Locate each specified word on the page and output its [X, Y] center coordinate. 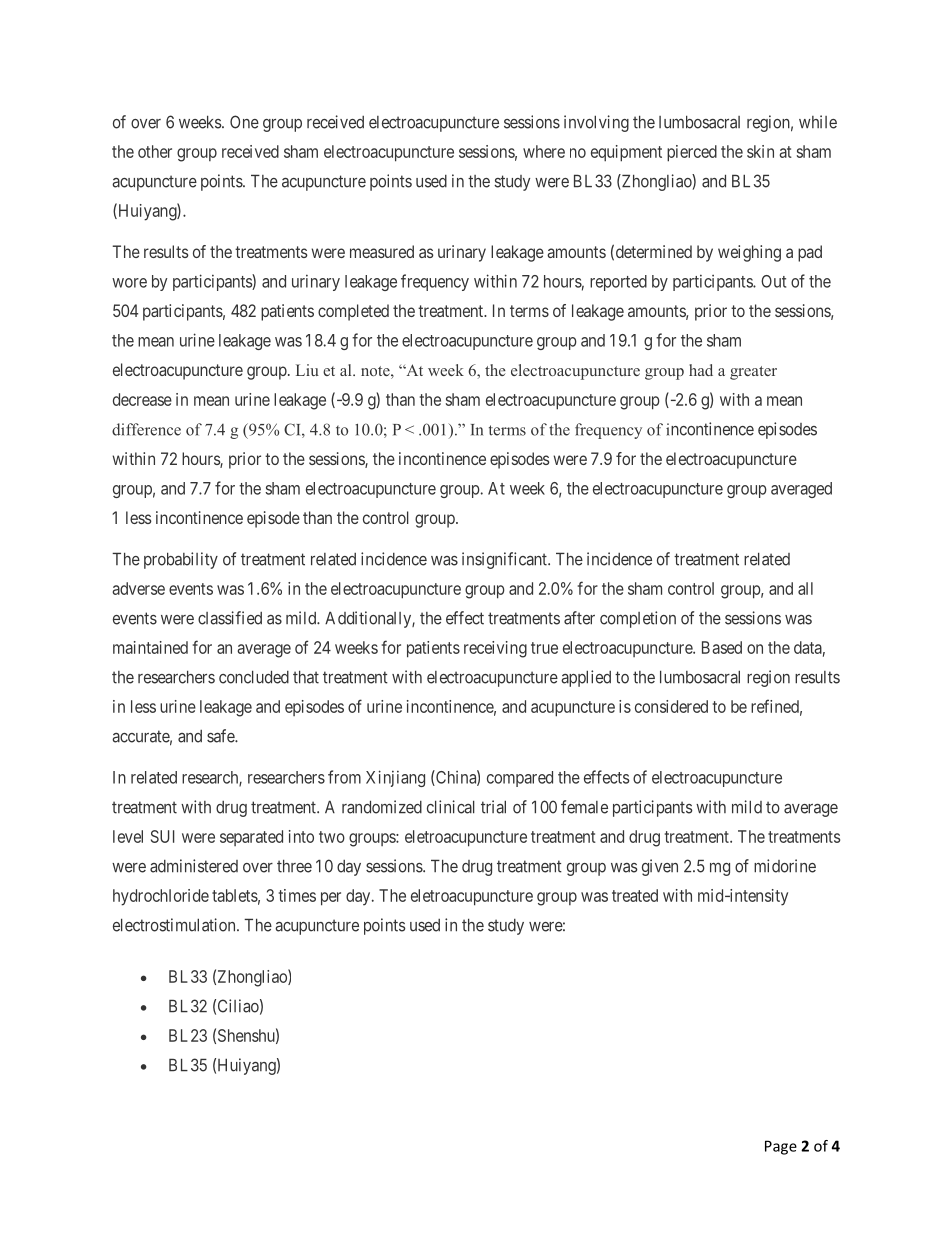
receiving [495, 649]
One [244, 122]
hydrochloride [161, 897]
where [544, 151]
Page [781, 1147]
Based [722, 647]
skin [760, 151]
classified [230, 618]
